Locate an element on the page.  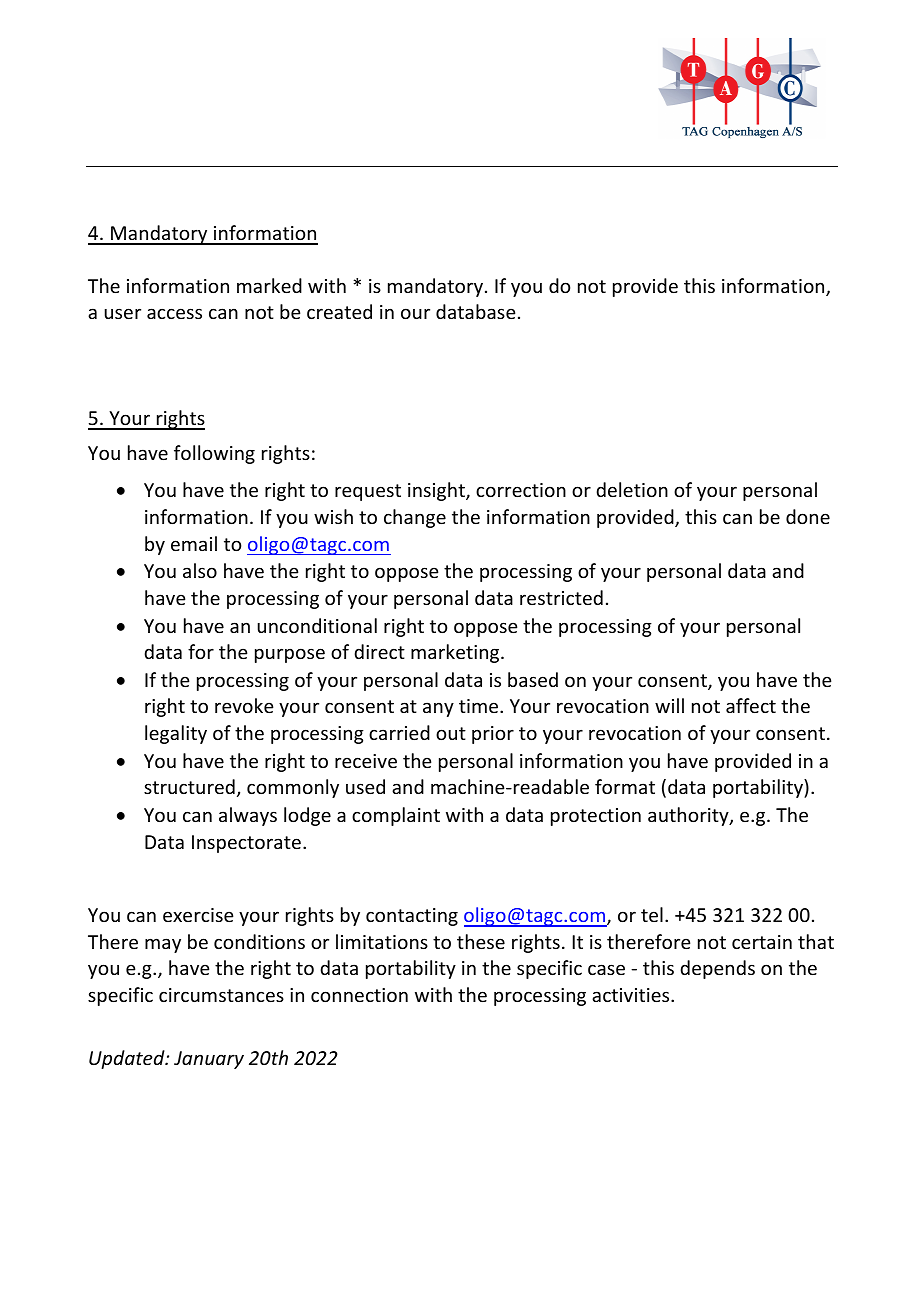
email is located at coordinates (194, 543).
